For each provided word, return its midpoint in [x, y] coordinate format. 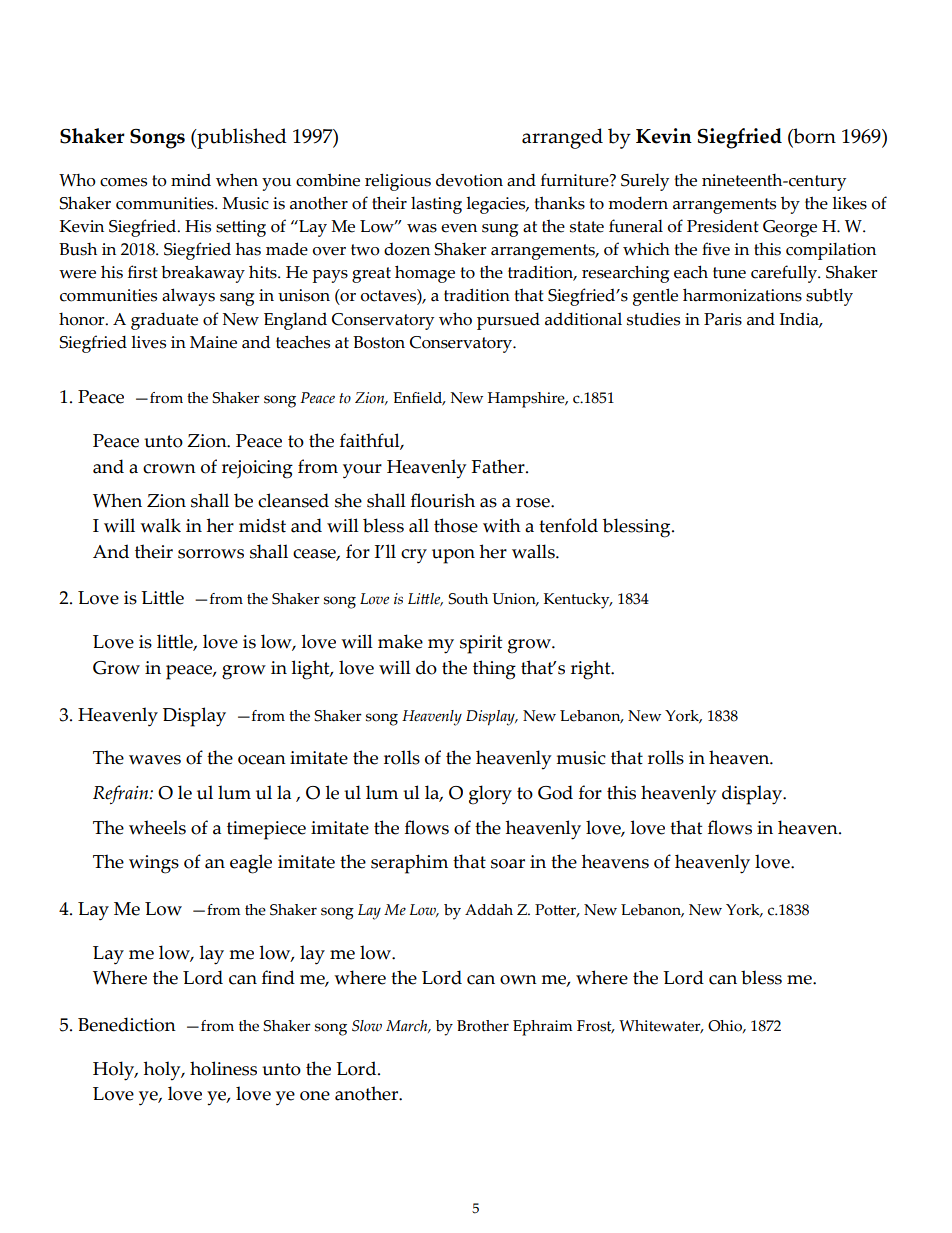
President [723, 226]
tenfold [568, 525]
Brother [483, 1026]
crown [169, 469]
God [555, 792]
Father [499, 466]
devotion [469, 180]
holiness [223, 1068]
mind [191, 180]
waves [155, 760]
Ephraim [542, 1028]
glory [490, 795]
